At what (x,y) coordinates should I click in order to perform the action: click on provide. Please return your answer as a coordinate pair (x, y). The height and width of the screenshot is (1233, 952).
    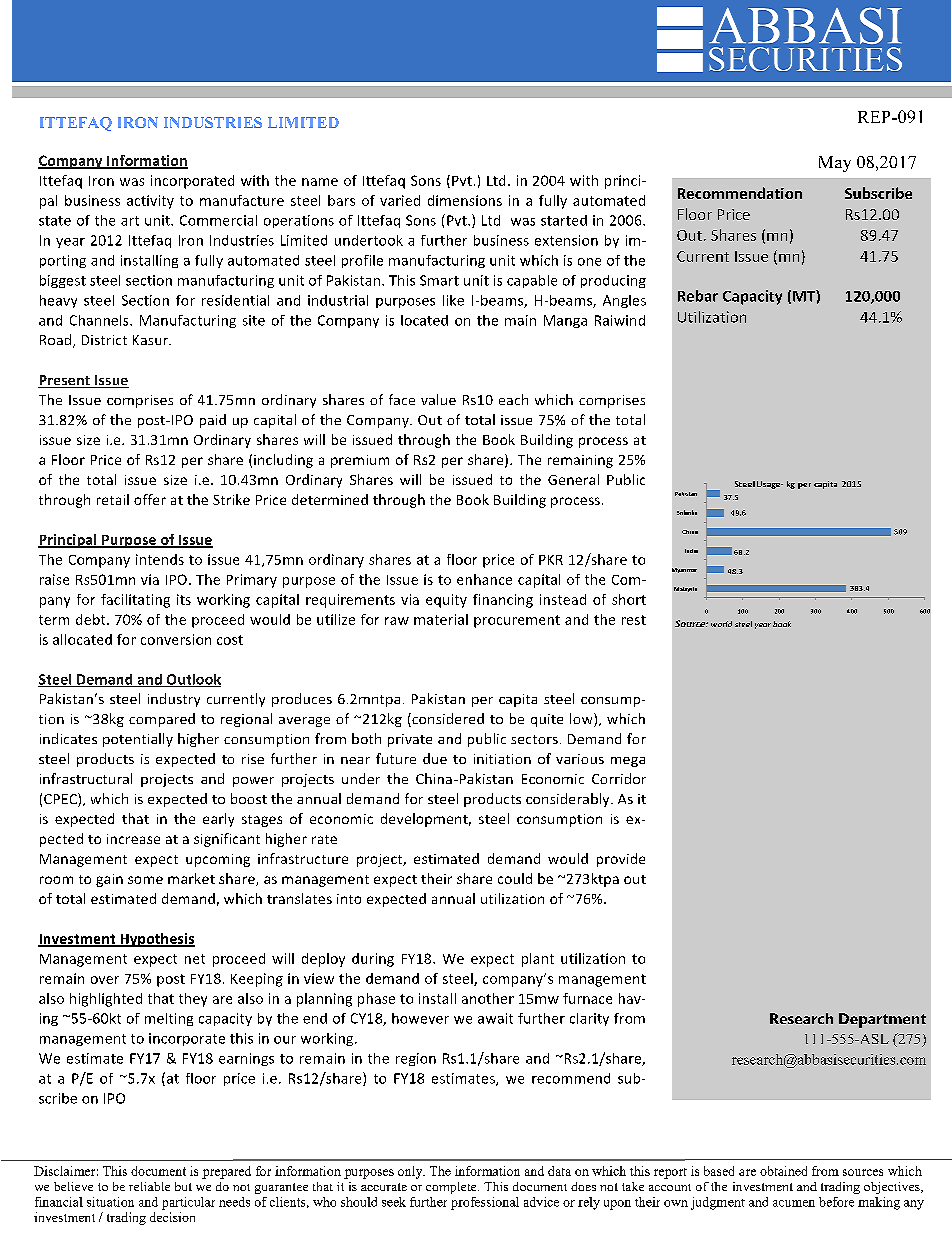
    Looking at the image, I should click on (621, 860).
